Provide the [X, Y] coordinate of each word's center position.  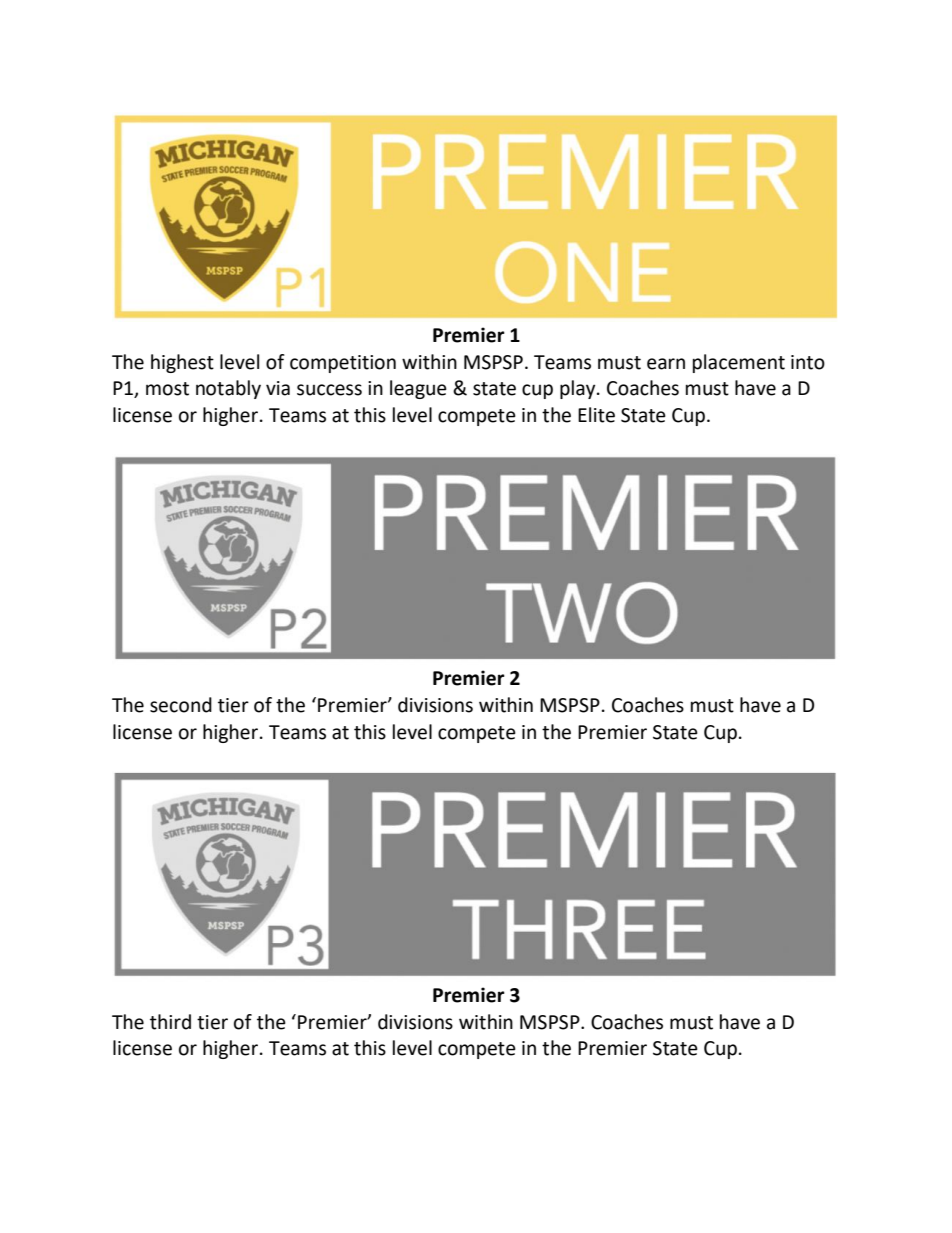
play [579, 389]
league [418, 389]
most [167, 389]
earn [666, 364]
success [329, 390]
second [181, 705]
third [170, 1022]
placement [739, 363]
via [278, 388]
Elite [596, 415]
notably [228, 389]
